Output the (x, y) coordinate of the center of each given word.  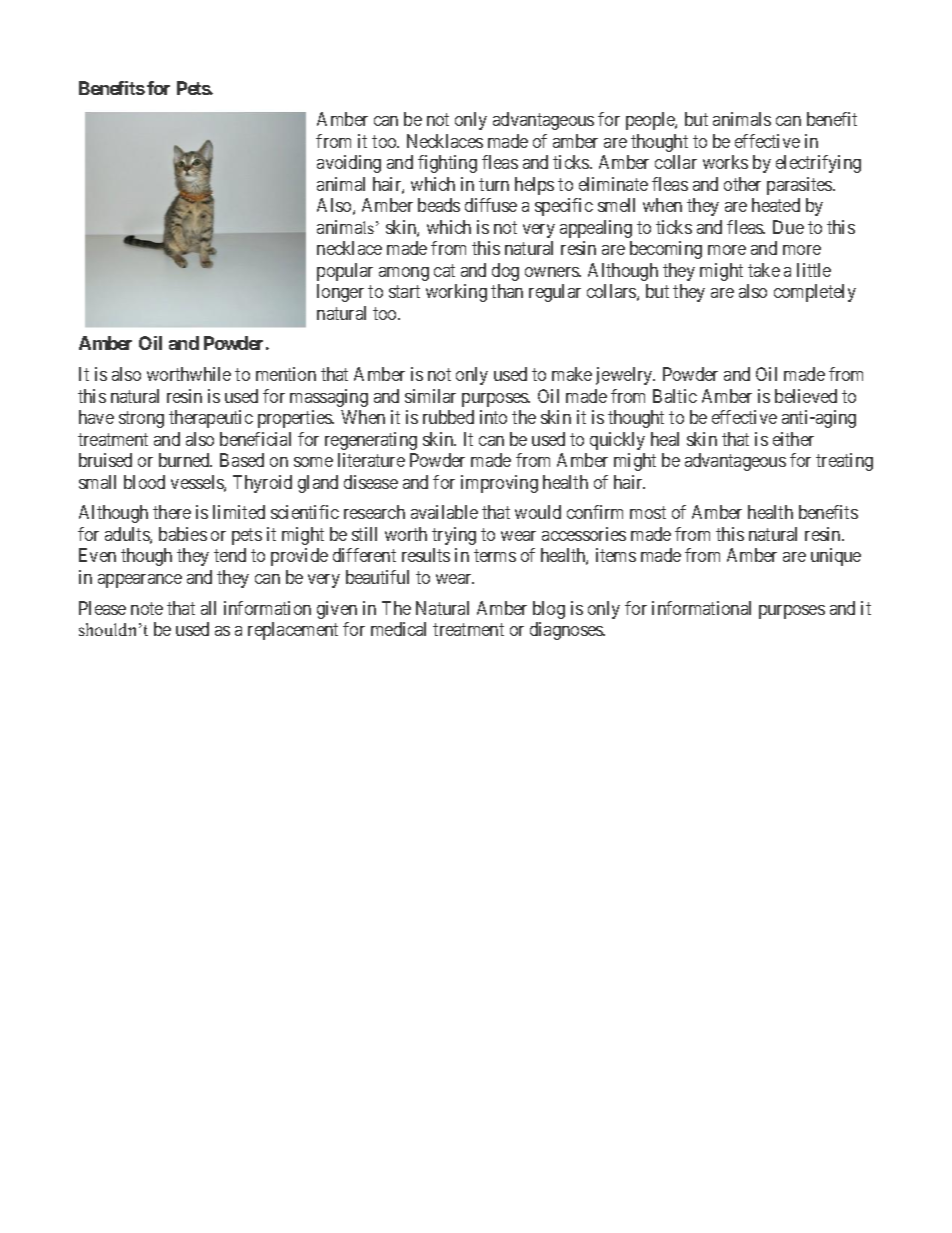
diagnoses (567, 631)
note (147, 608)
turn (494, 184)
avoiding (349, 164)
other (742, 184)
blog (549, 610)
